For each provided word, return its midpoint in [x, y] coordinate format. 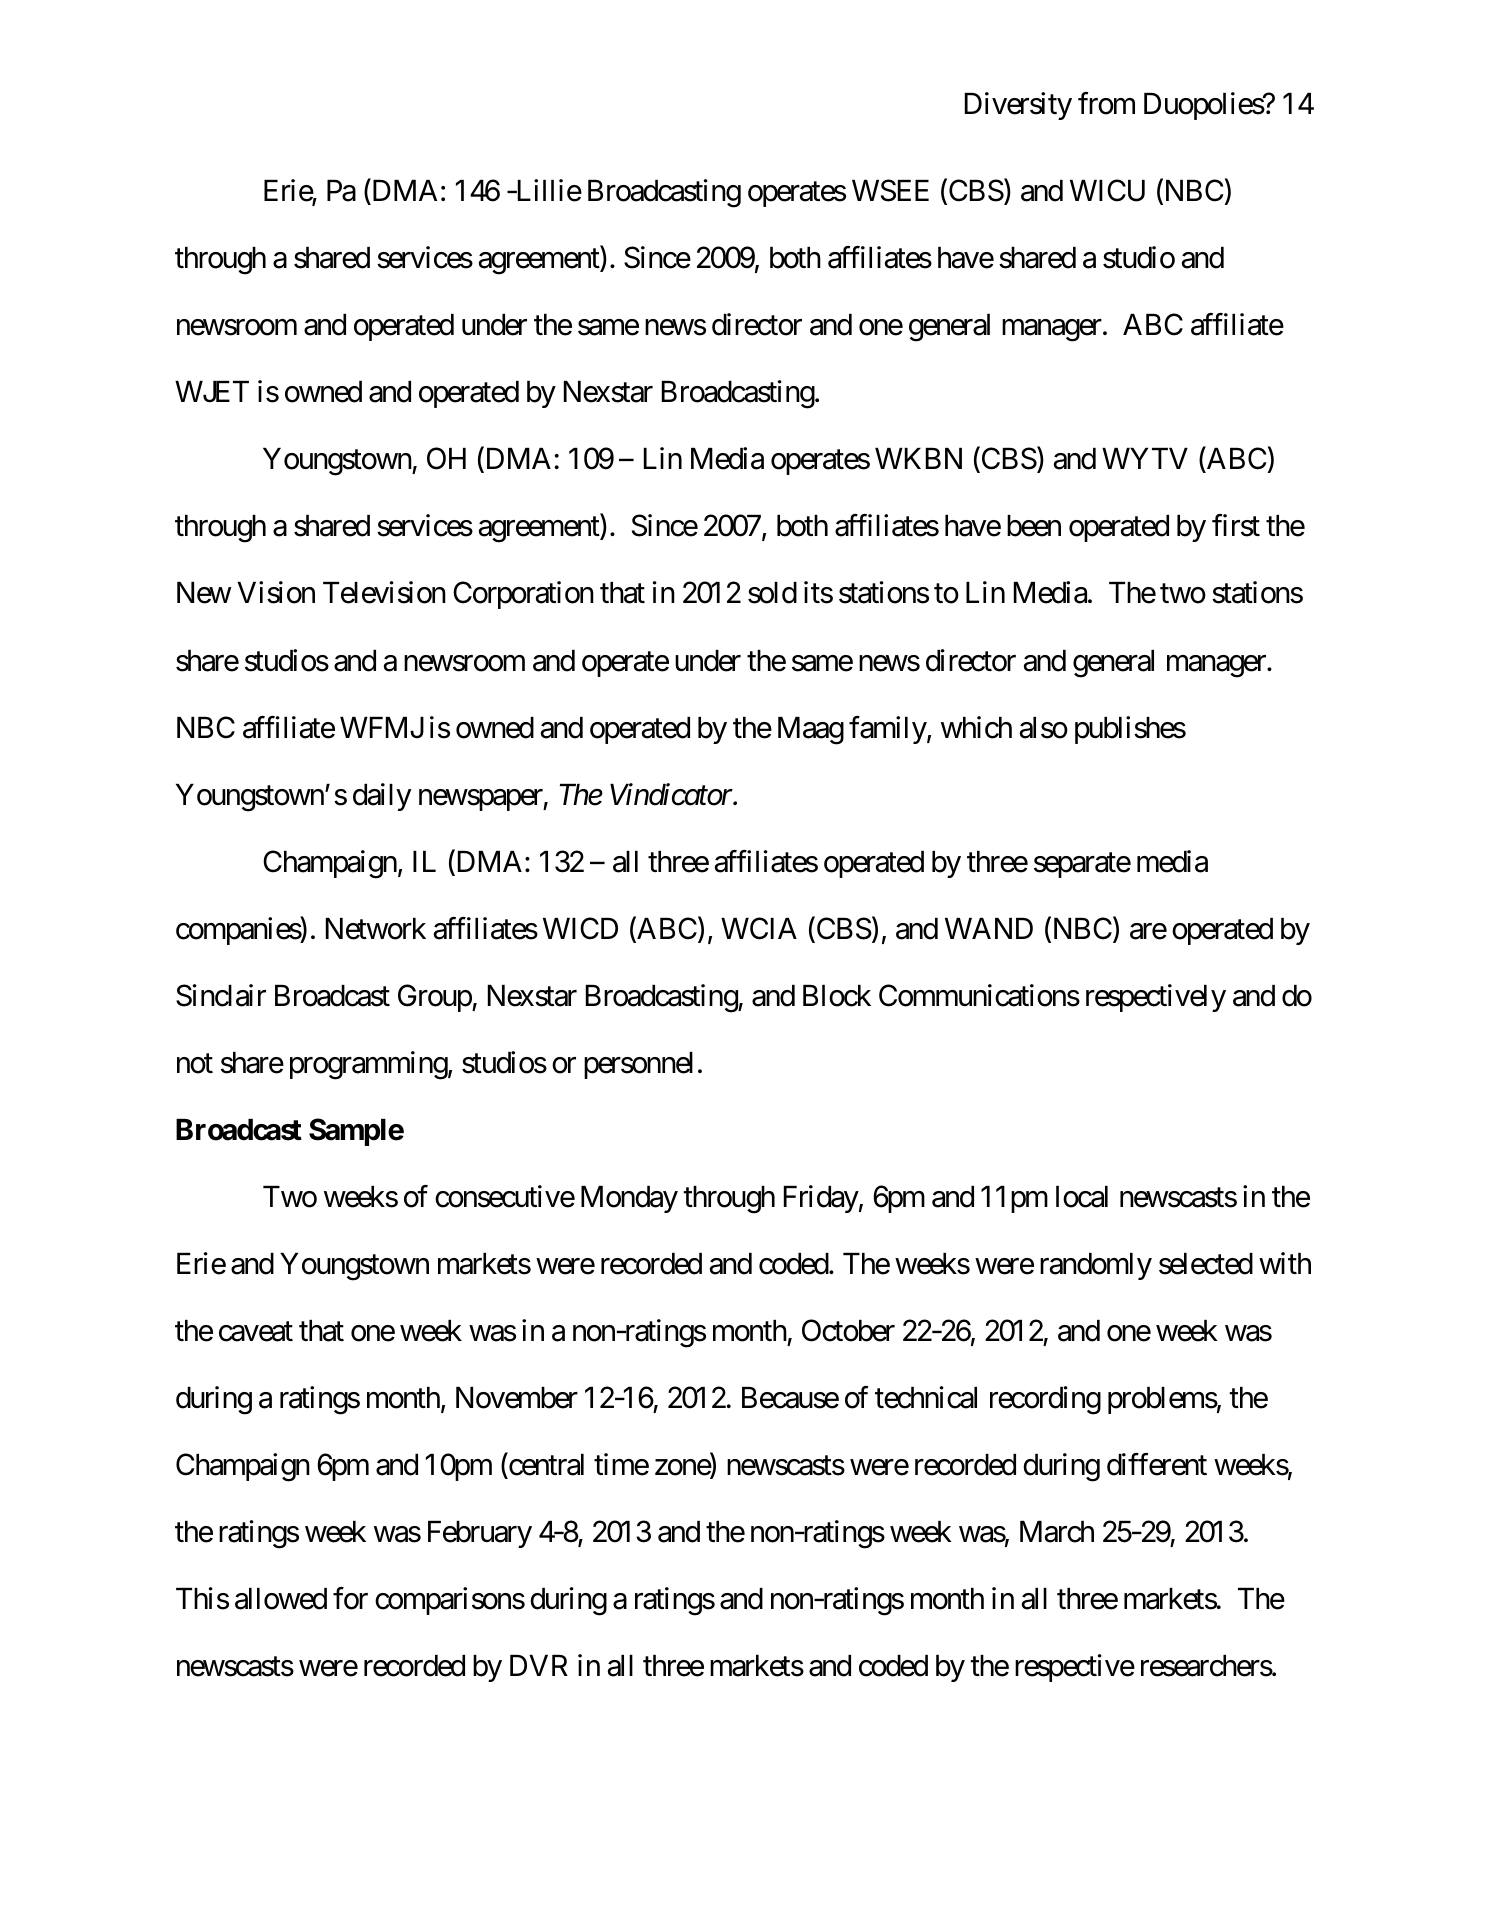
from [1106, 103]
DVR [539, 1665]
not [195, 1064]
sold [772, 593]
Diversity [1018, 106]
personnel [638, 1065]
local [1082, 1197]
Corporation [523, 595]
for [350, 1598]
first [1236, 526]
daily [382, 797]
